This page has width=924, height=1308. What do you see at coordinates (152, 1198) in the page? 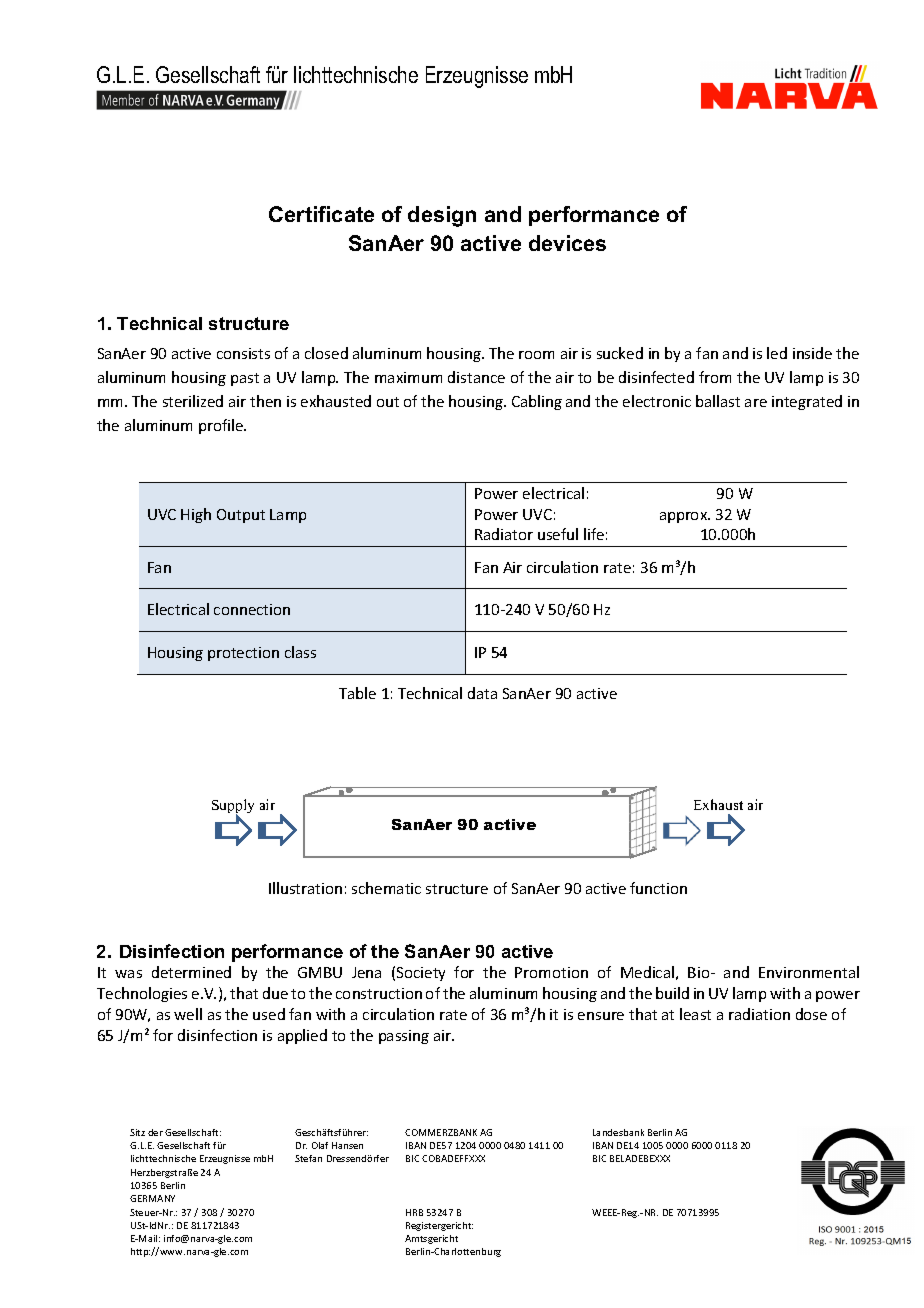
I see `GERMANY` at bounding box center [152, 1198].
